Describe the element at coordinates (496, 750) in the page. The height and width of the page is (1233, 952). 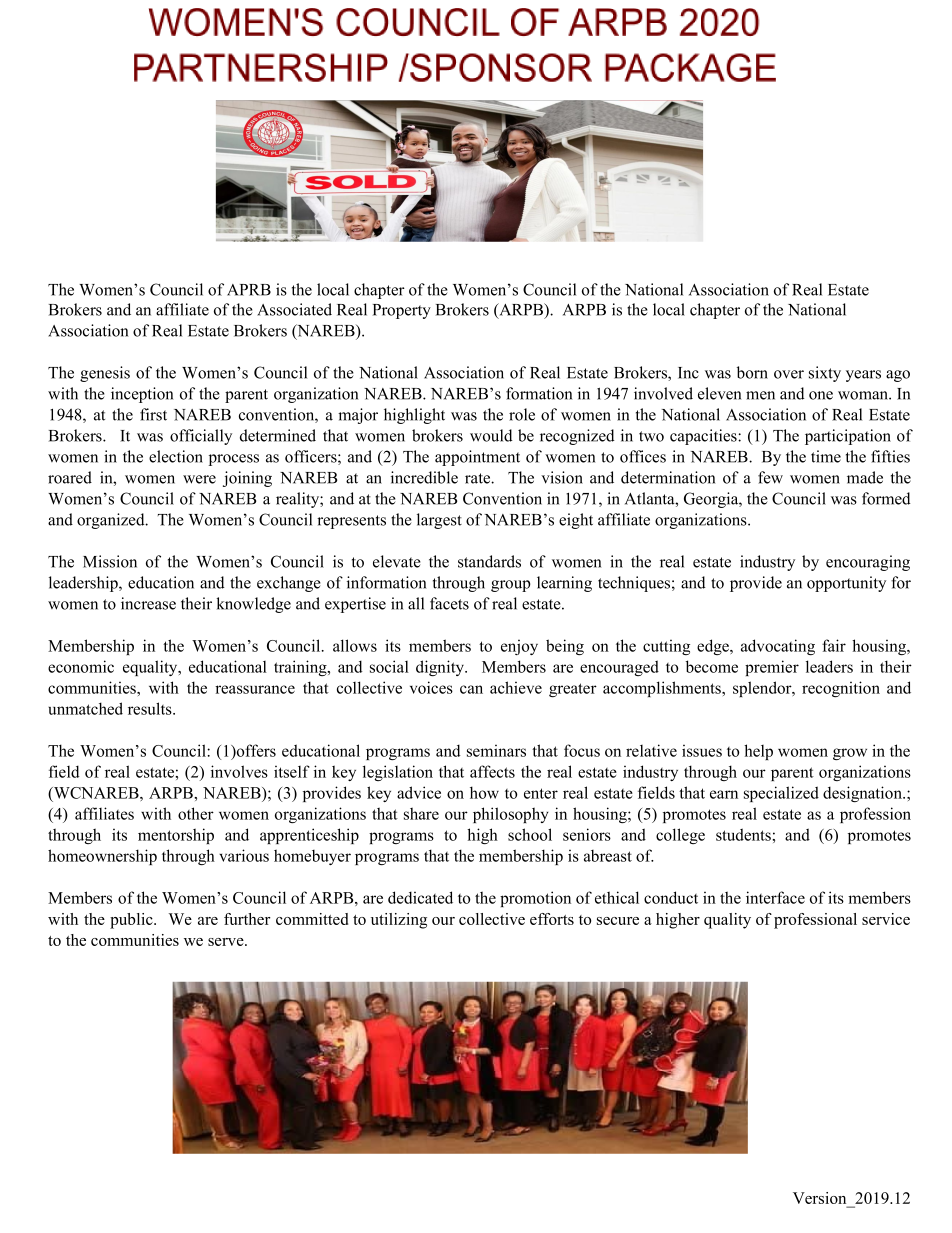
I see `seminars` at that location.
